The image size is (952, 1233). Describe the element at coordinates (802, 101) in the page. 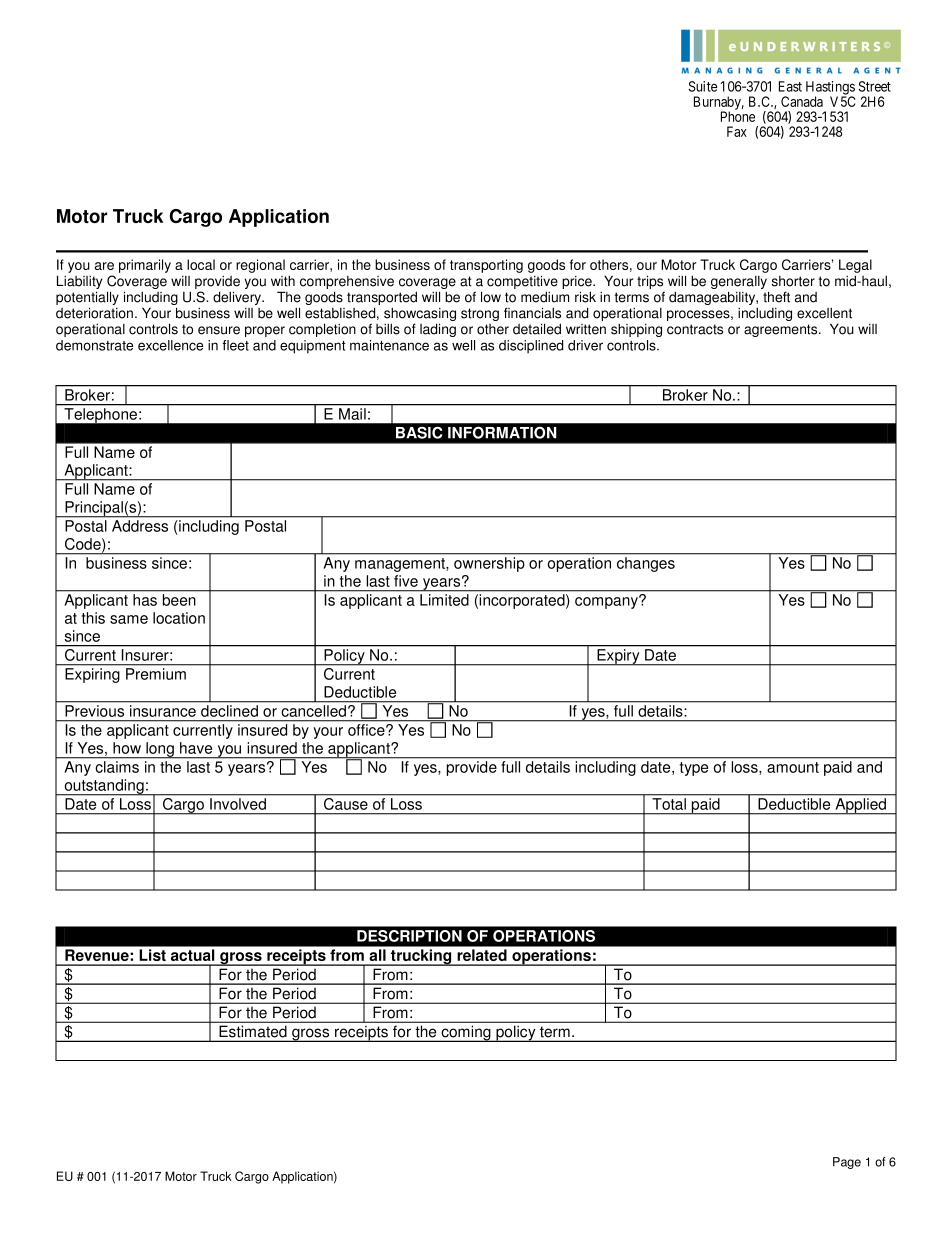

I see `Canada` at that location.
